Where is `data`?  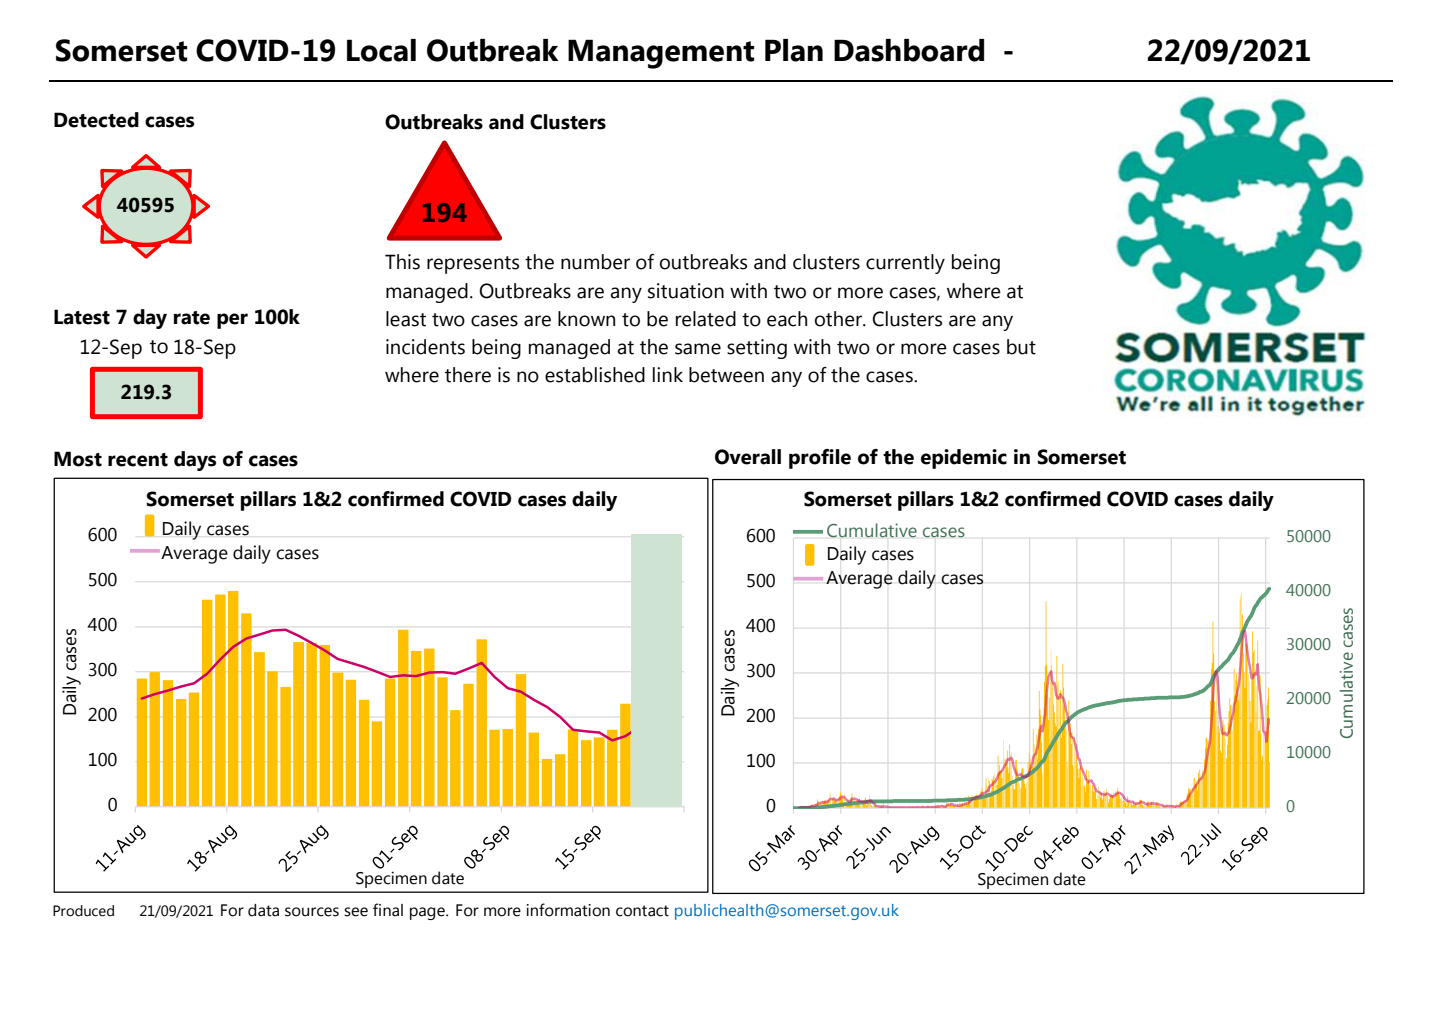
data is located at coordinates (263, 910).
